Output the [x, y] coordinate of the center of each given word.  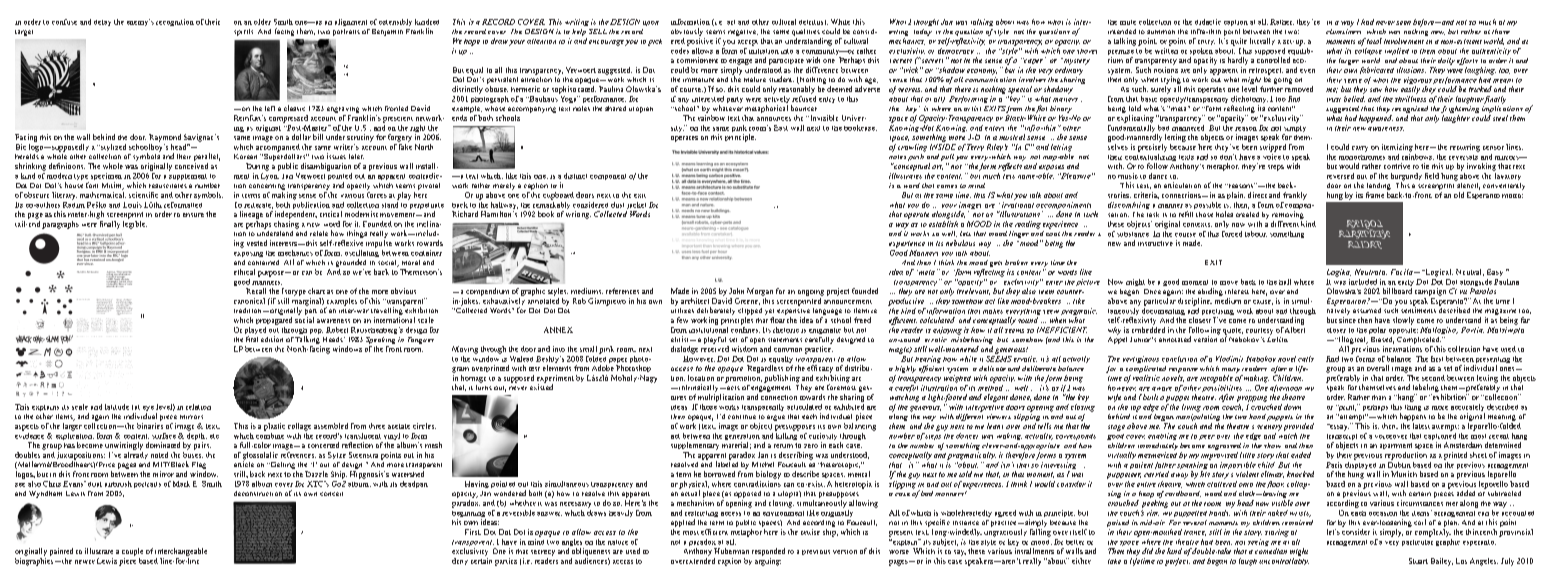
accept [748, 43]
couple [132, 552]
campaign [1430, 292]
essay [1338, 427]
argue [776, 418]
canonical [249, 301]
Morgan [760, 292]
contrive [1397, 166]
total [1374, 41]
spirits [243, 32]
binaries [150, 426]
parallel [207, 158]
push [916, 156]
